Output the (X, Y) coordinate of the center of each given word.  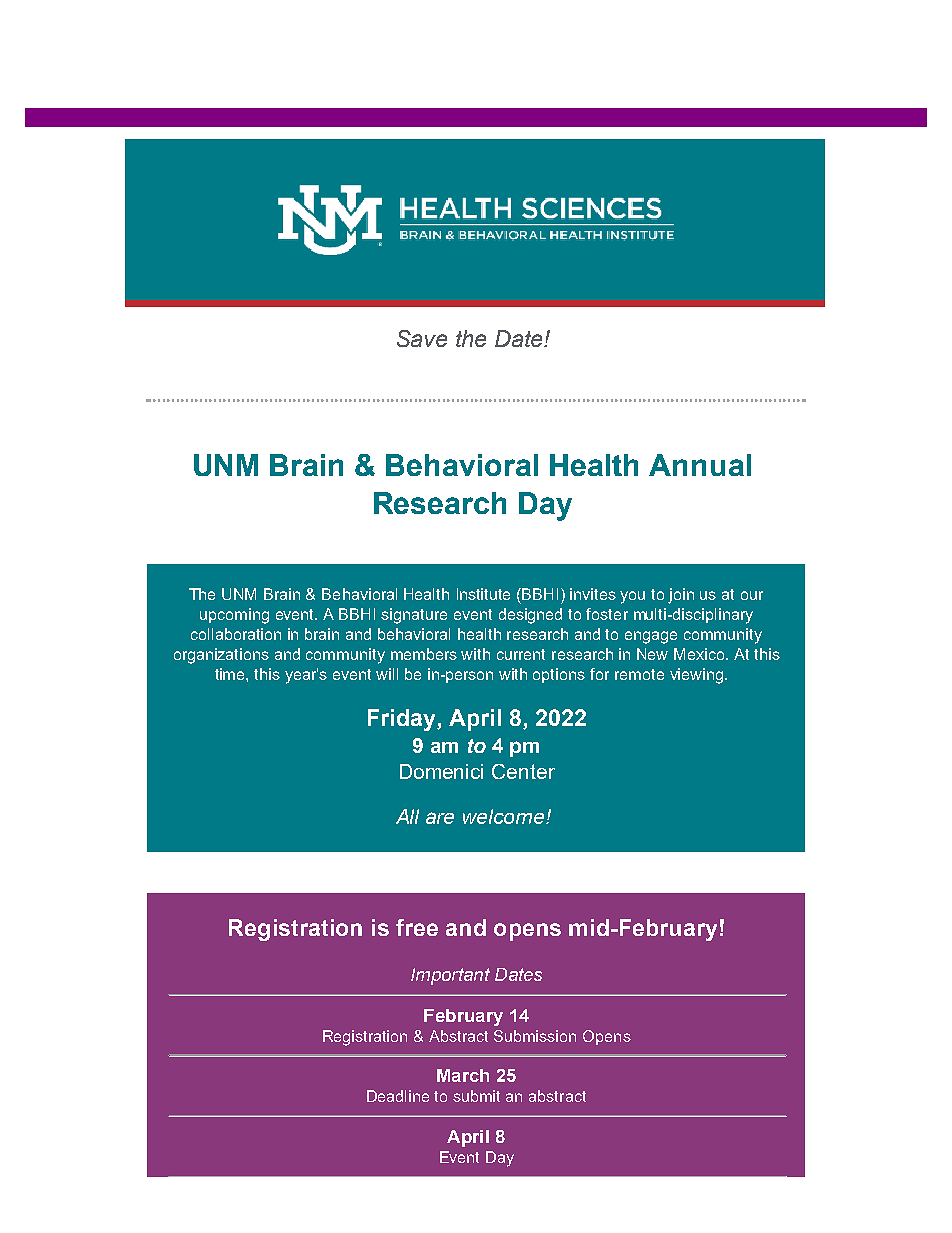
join (681, 596)
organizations (221, 656)
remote (639, 674)
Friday (403, 720)
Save (422, 338)
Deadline (398, 1096)
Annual (700, 465)
